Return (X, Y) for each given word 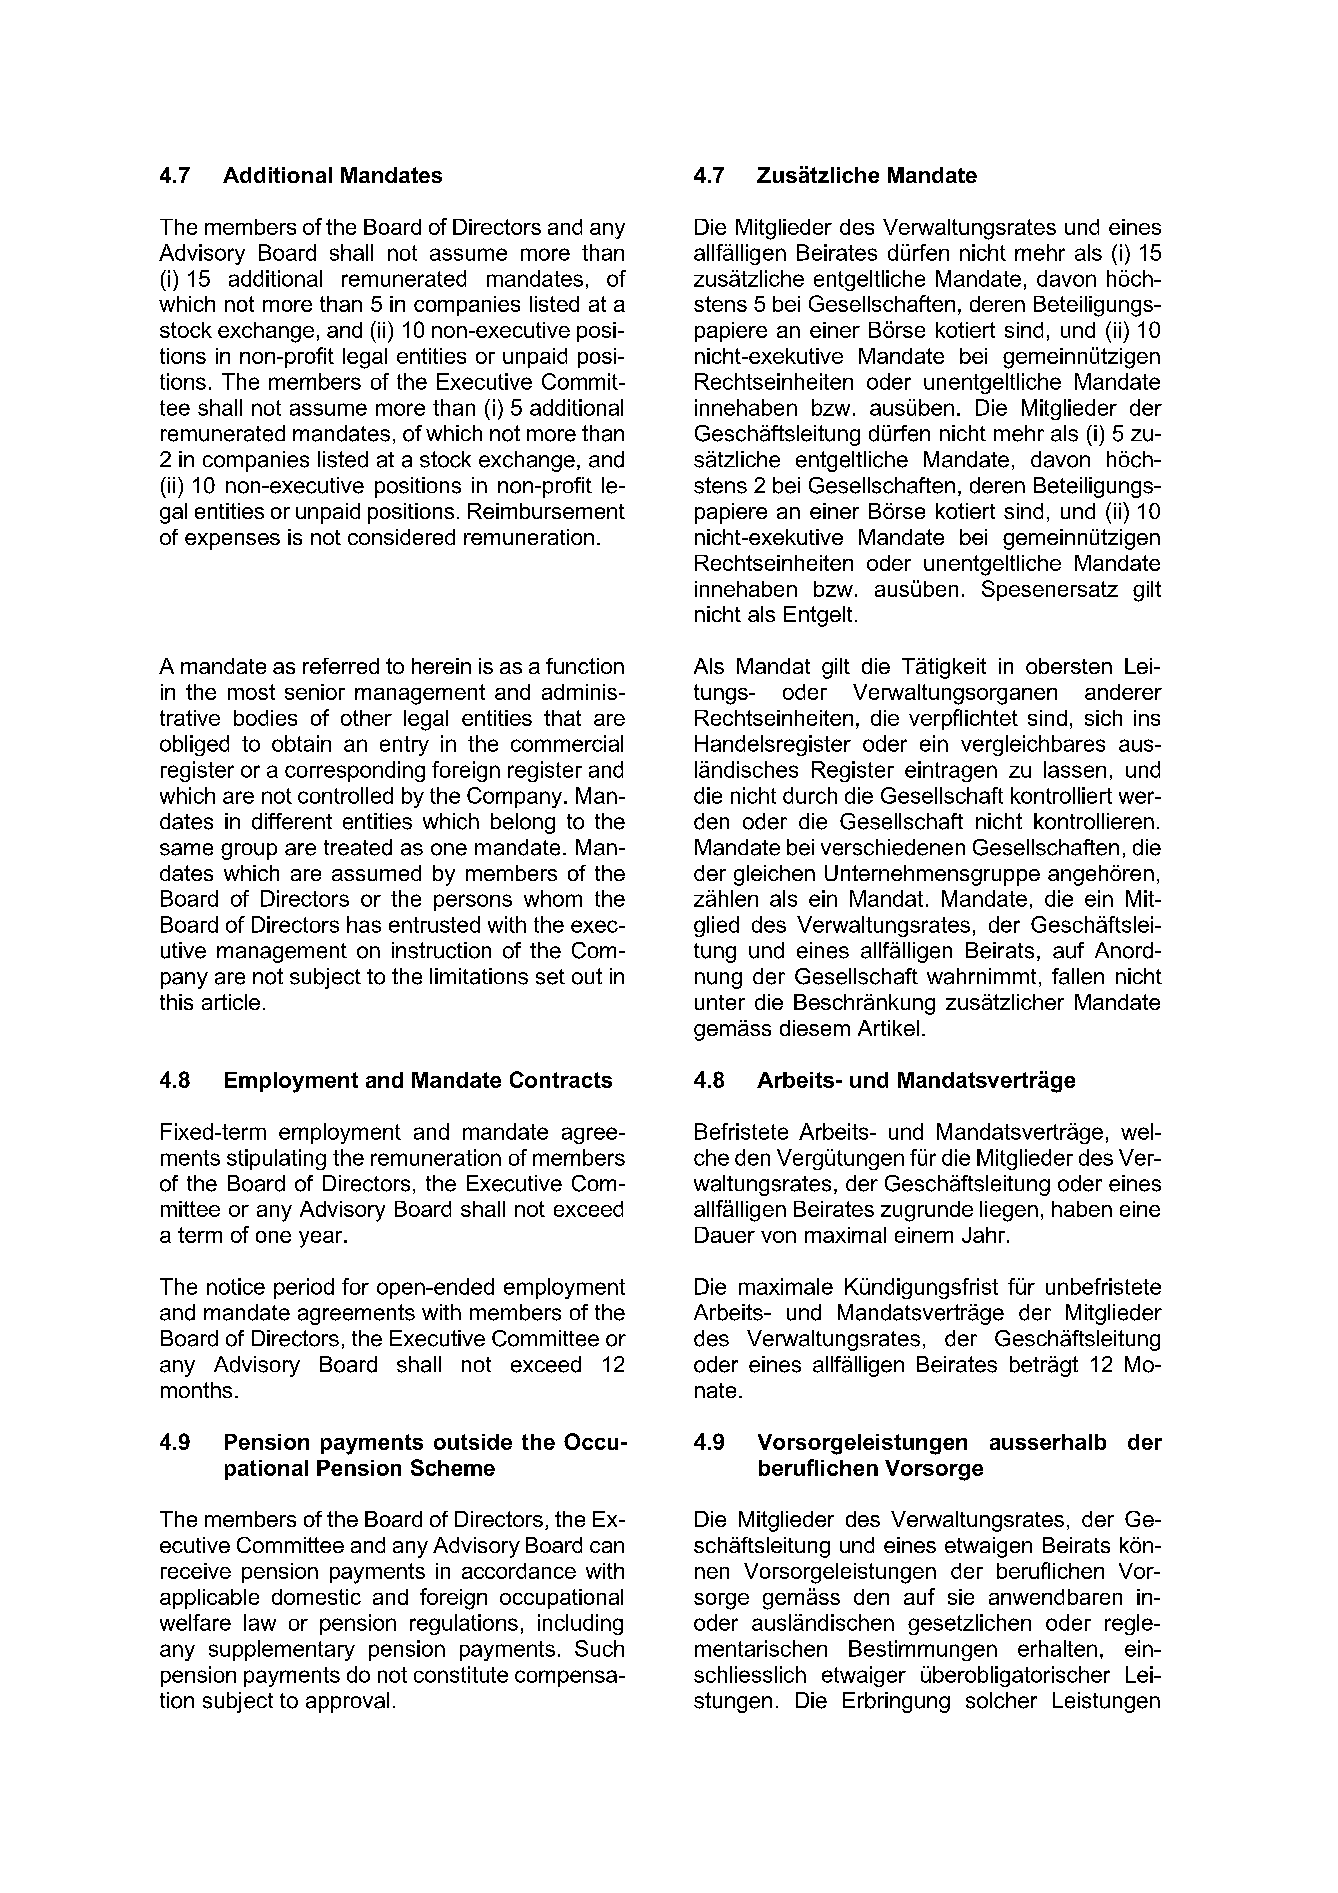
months (196, 1390)
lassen (1075, 769)
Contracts (561, 1079)
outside (473, 1442)
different (292, 821)
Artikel (888, 1028)
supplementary (282, 1650)
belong (523, 823)
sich (1103, 718)
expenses (232, 541)
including (580, 1624)
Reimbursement (546, 511)
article (231, 1002)
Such (599, 1648)
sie (961, 1597)
